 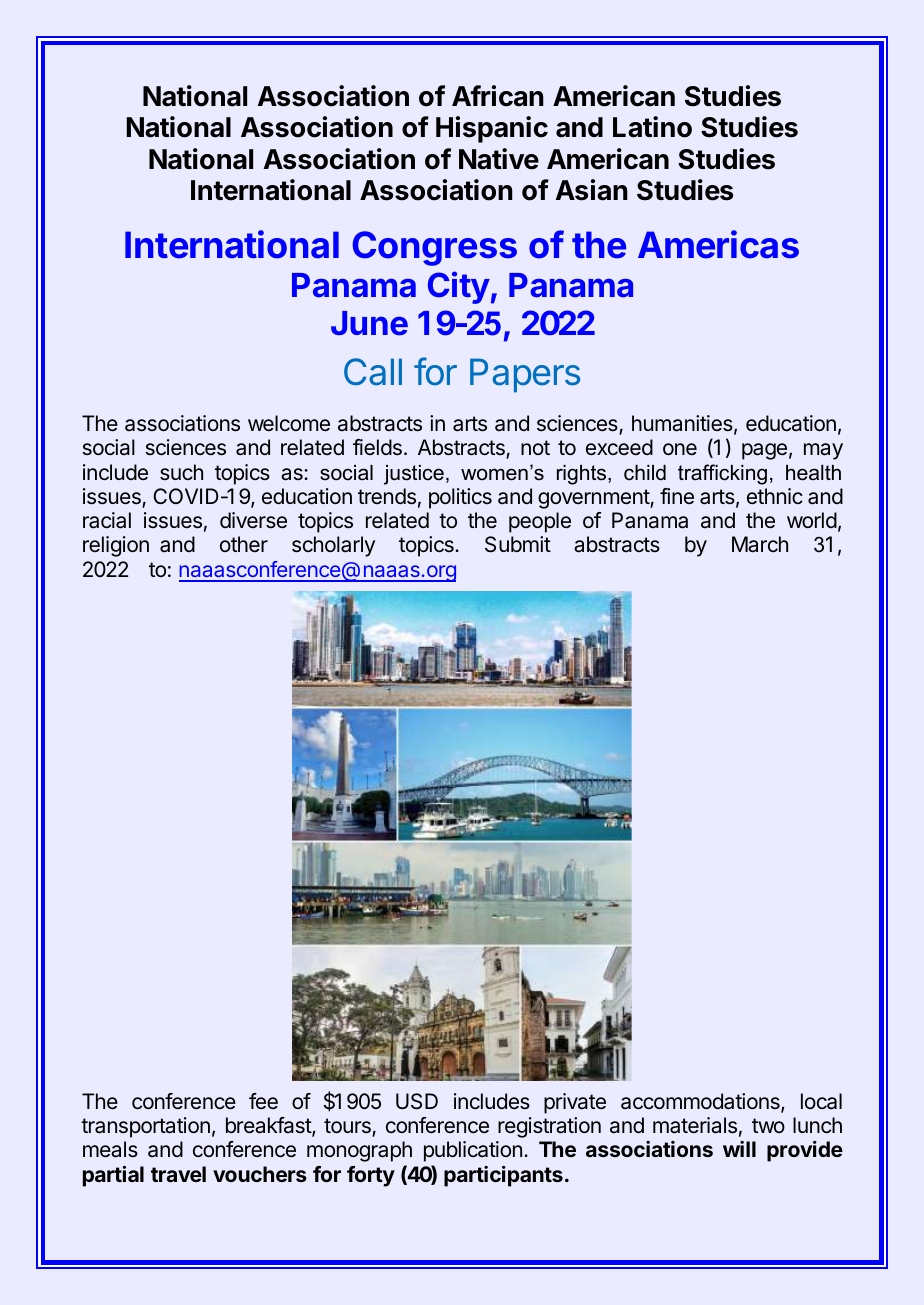 What do you see at coordinates (492, 129) in the screenshot?
I see `Hispanic` at bounding box center [492, 129].
